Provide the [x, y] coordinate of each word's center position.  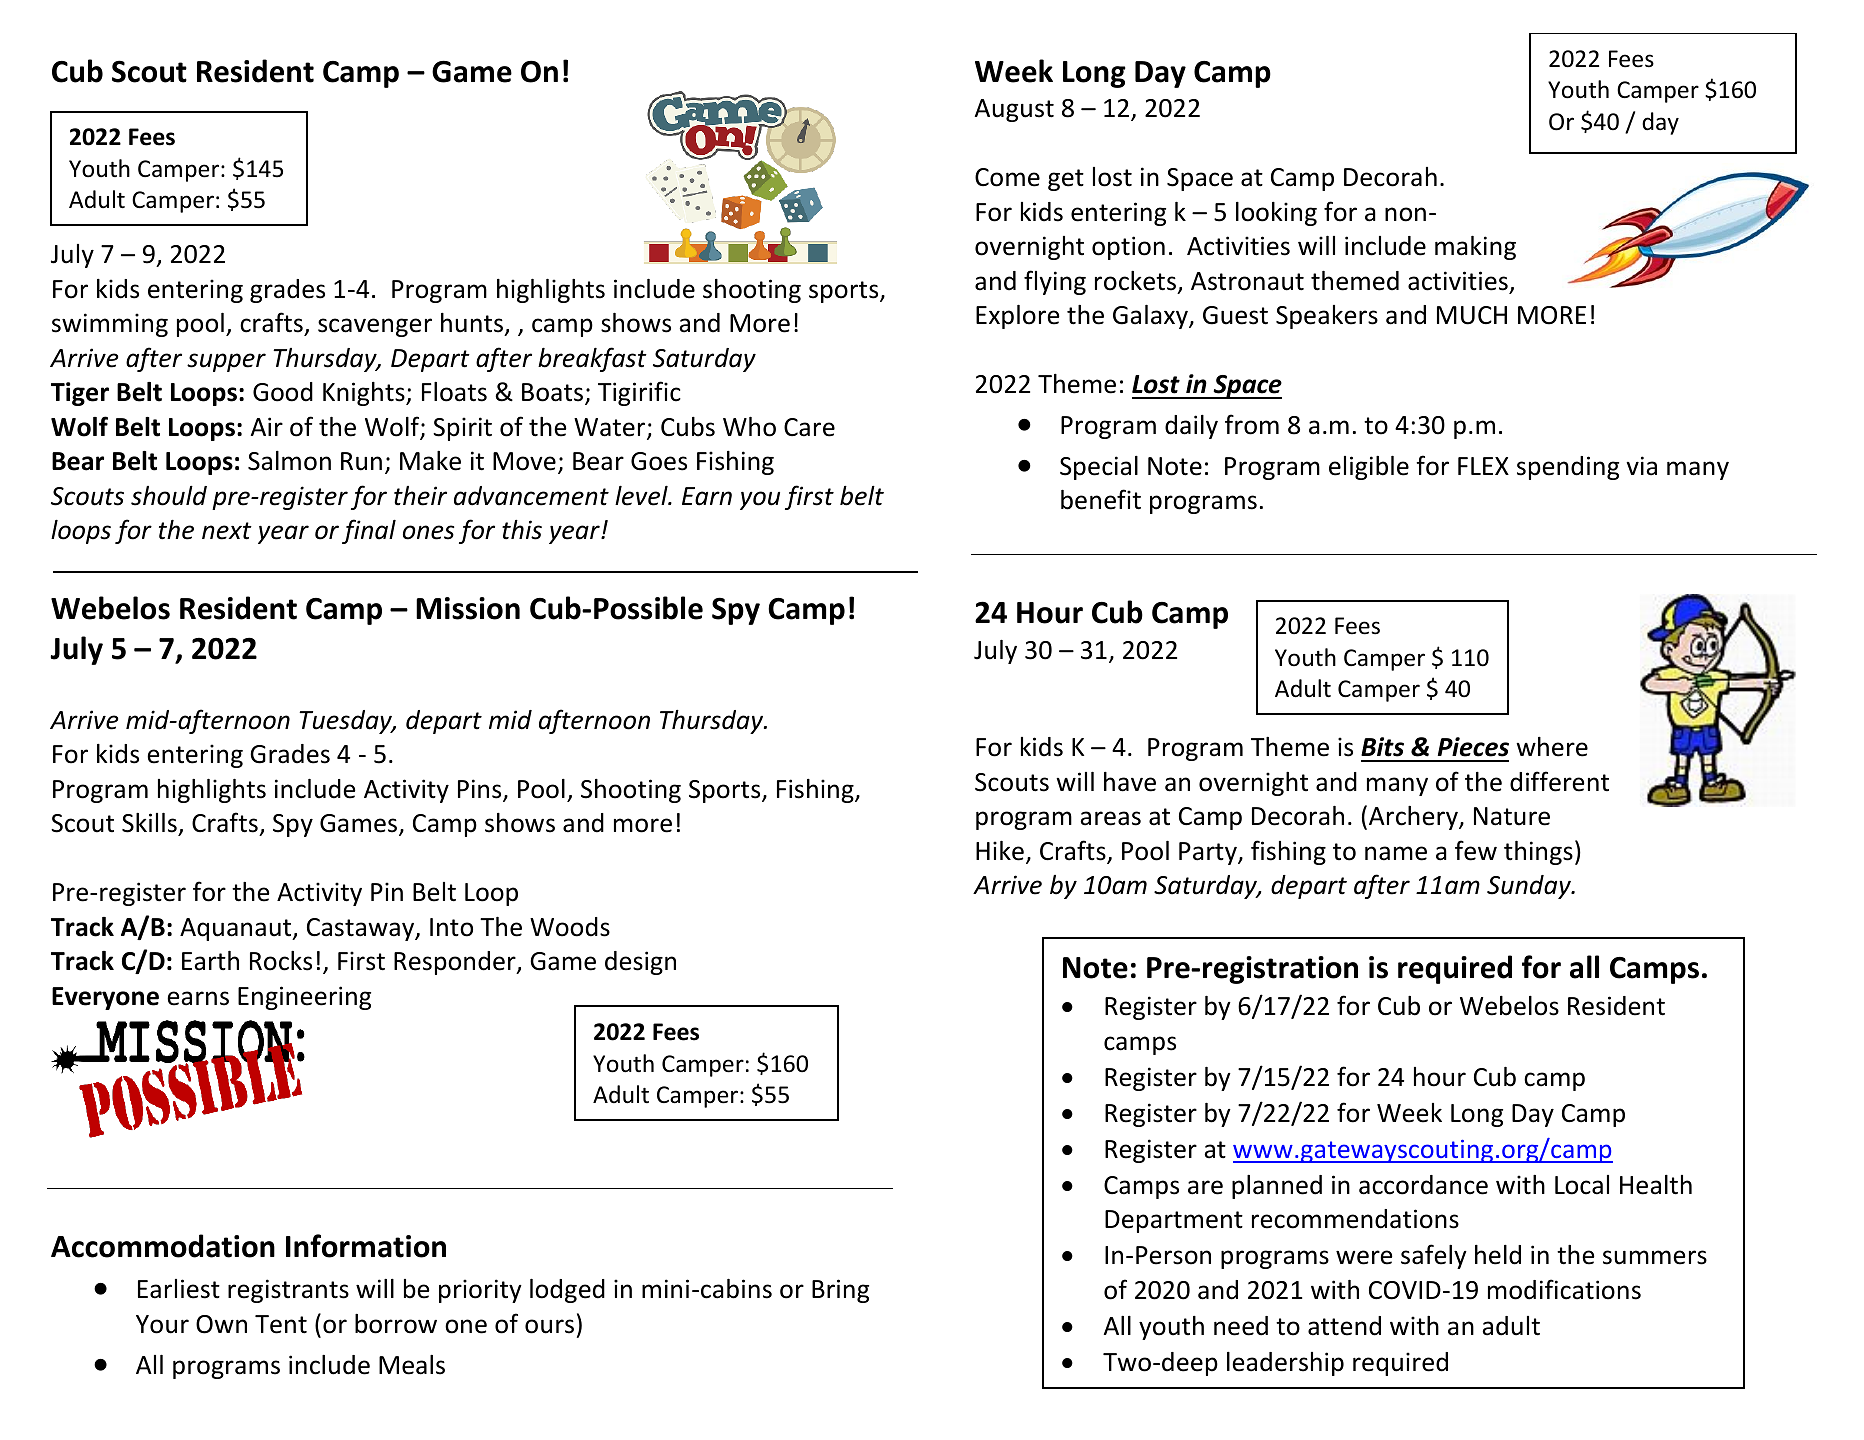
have [1130, 782]
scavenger [375, 327]
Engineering [304, 998]
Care [809, 427]
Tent [281, 1324]
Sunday [1530, 887]
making [1475, 248]
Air [267, 426]
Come [1007, 177]
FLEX [1483, 466]
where [1552, 747]
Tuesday [347, 722]
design [640, 963]
